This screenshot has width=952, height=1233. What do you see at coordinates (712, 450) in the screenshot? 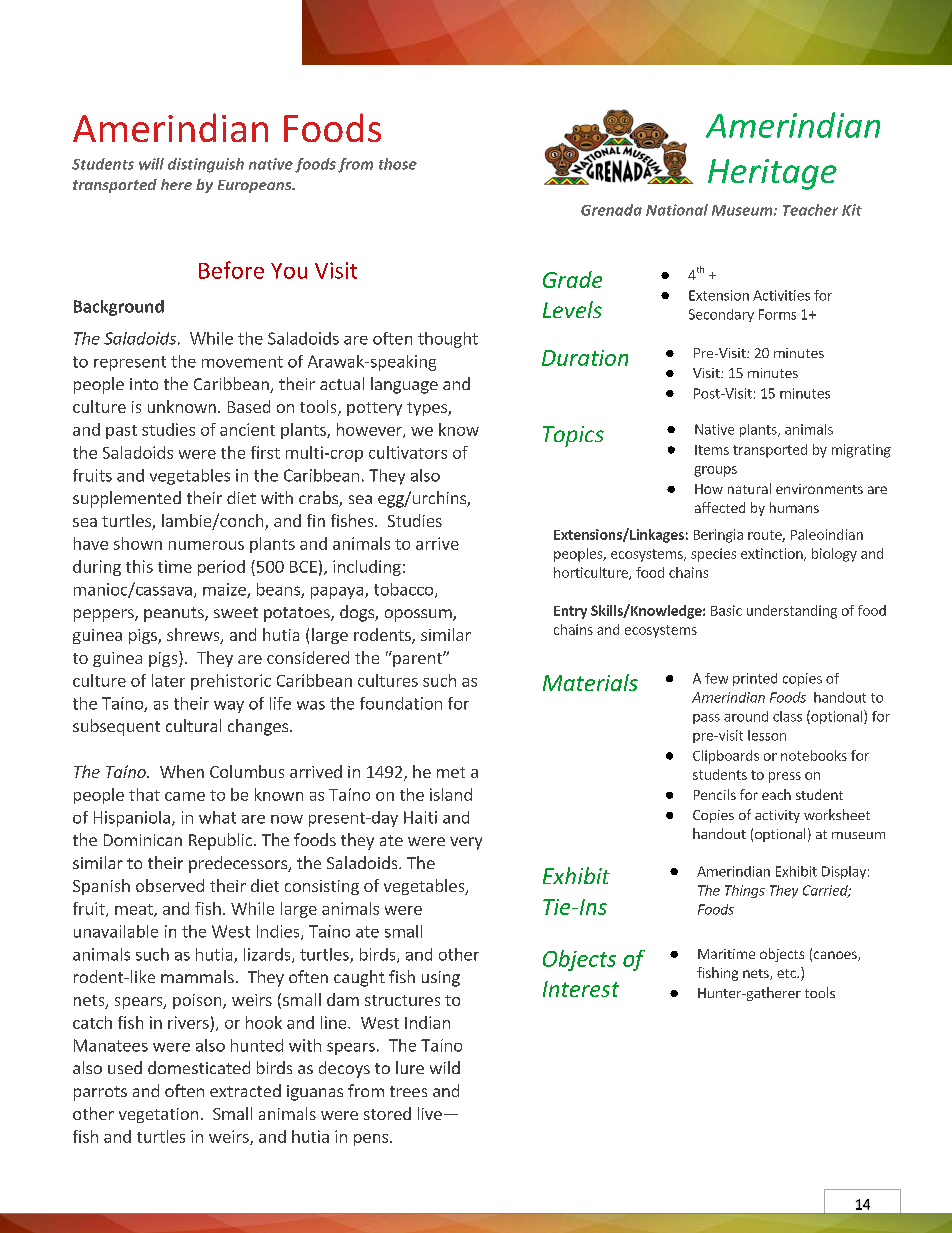
I see `Items` at bounding box center [712, 450].
